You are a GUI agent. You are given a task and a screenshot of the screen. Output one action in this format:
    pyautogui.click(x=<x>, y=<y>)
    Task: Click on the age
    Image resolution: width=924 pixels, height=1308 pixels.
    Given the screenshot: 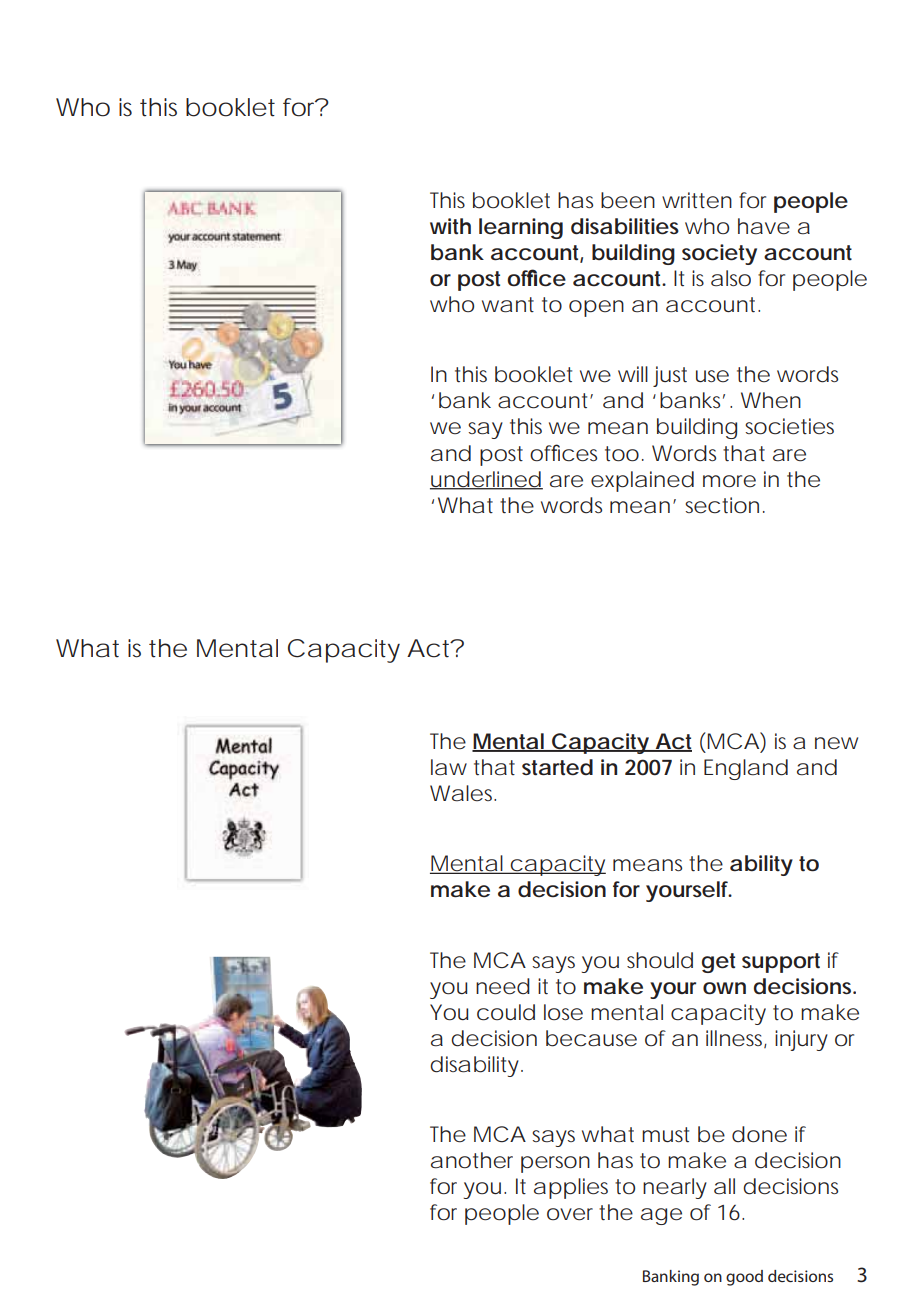 What is the action you would take?
    pyautogui.click(x=661, y=1216)
